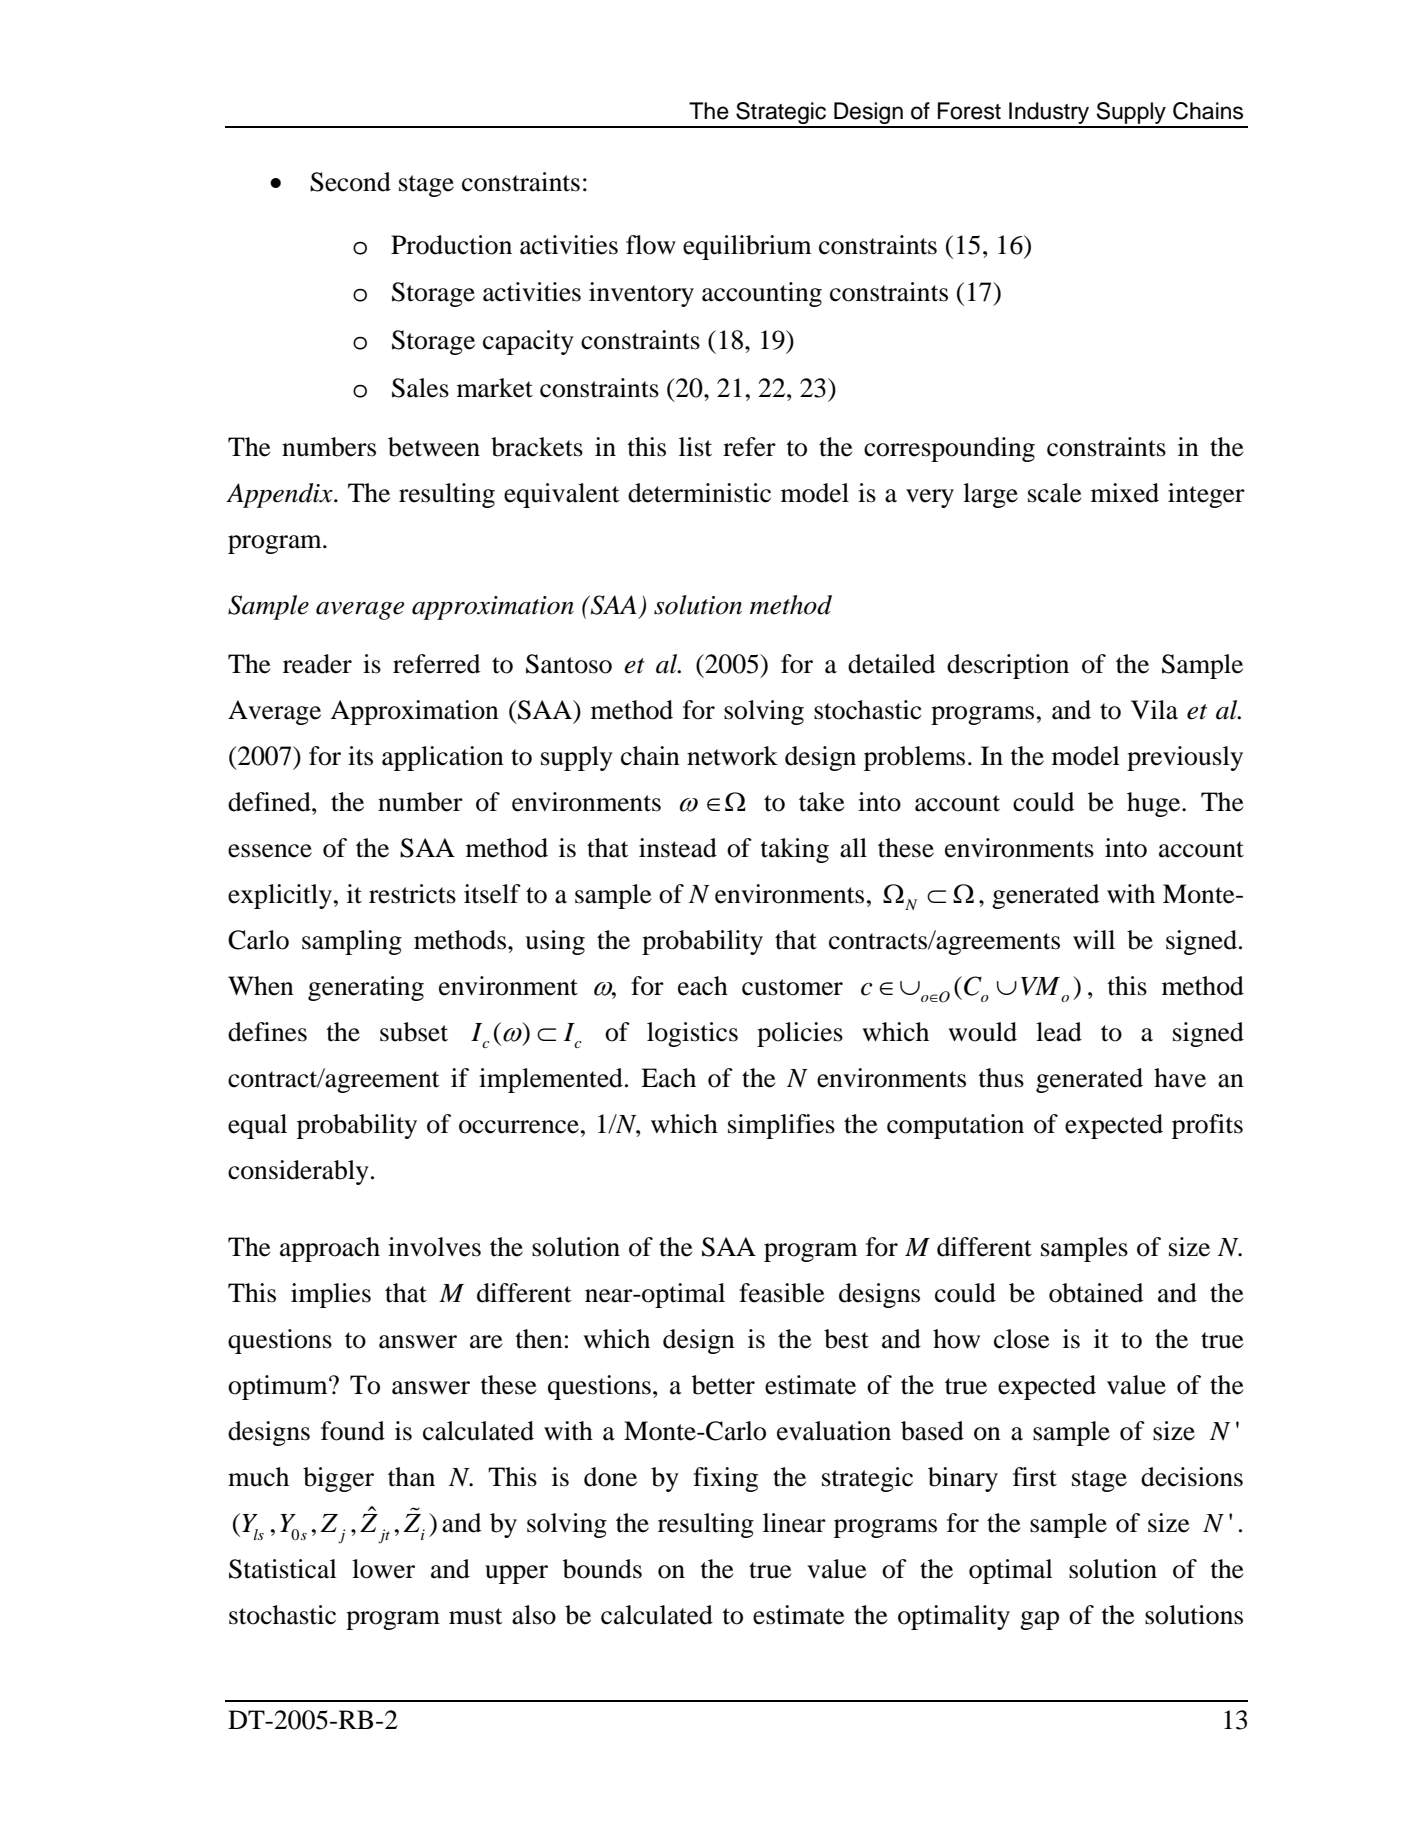  Describe the element at coordinates (412, 894) in the image. I see `restricts` at that location.
